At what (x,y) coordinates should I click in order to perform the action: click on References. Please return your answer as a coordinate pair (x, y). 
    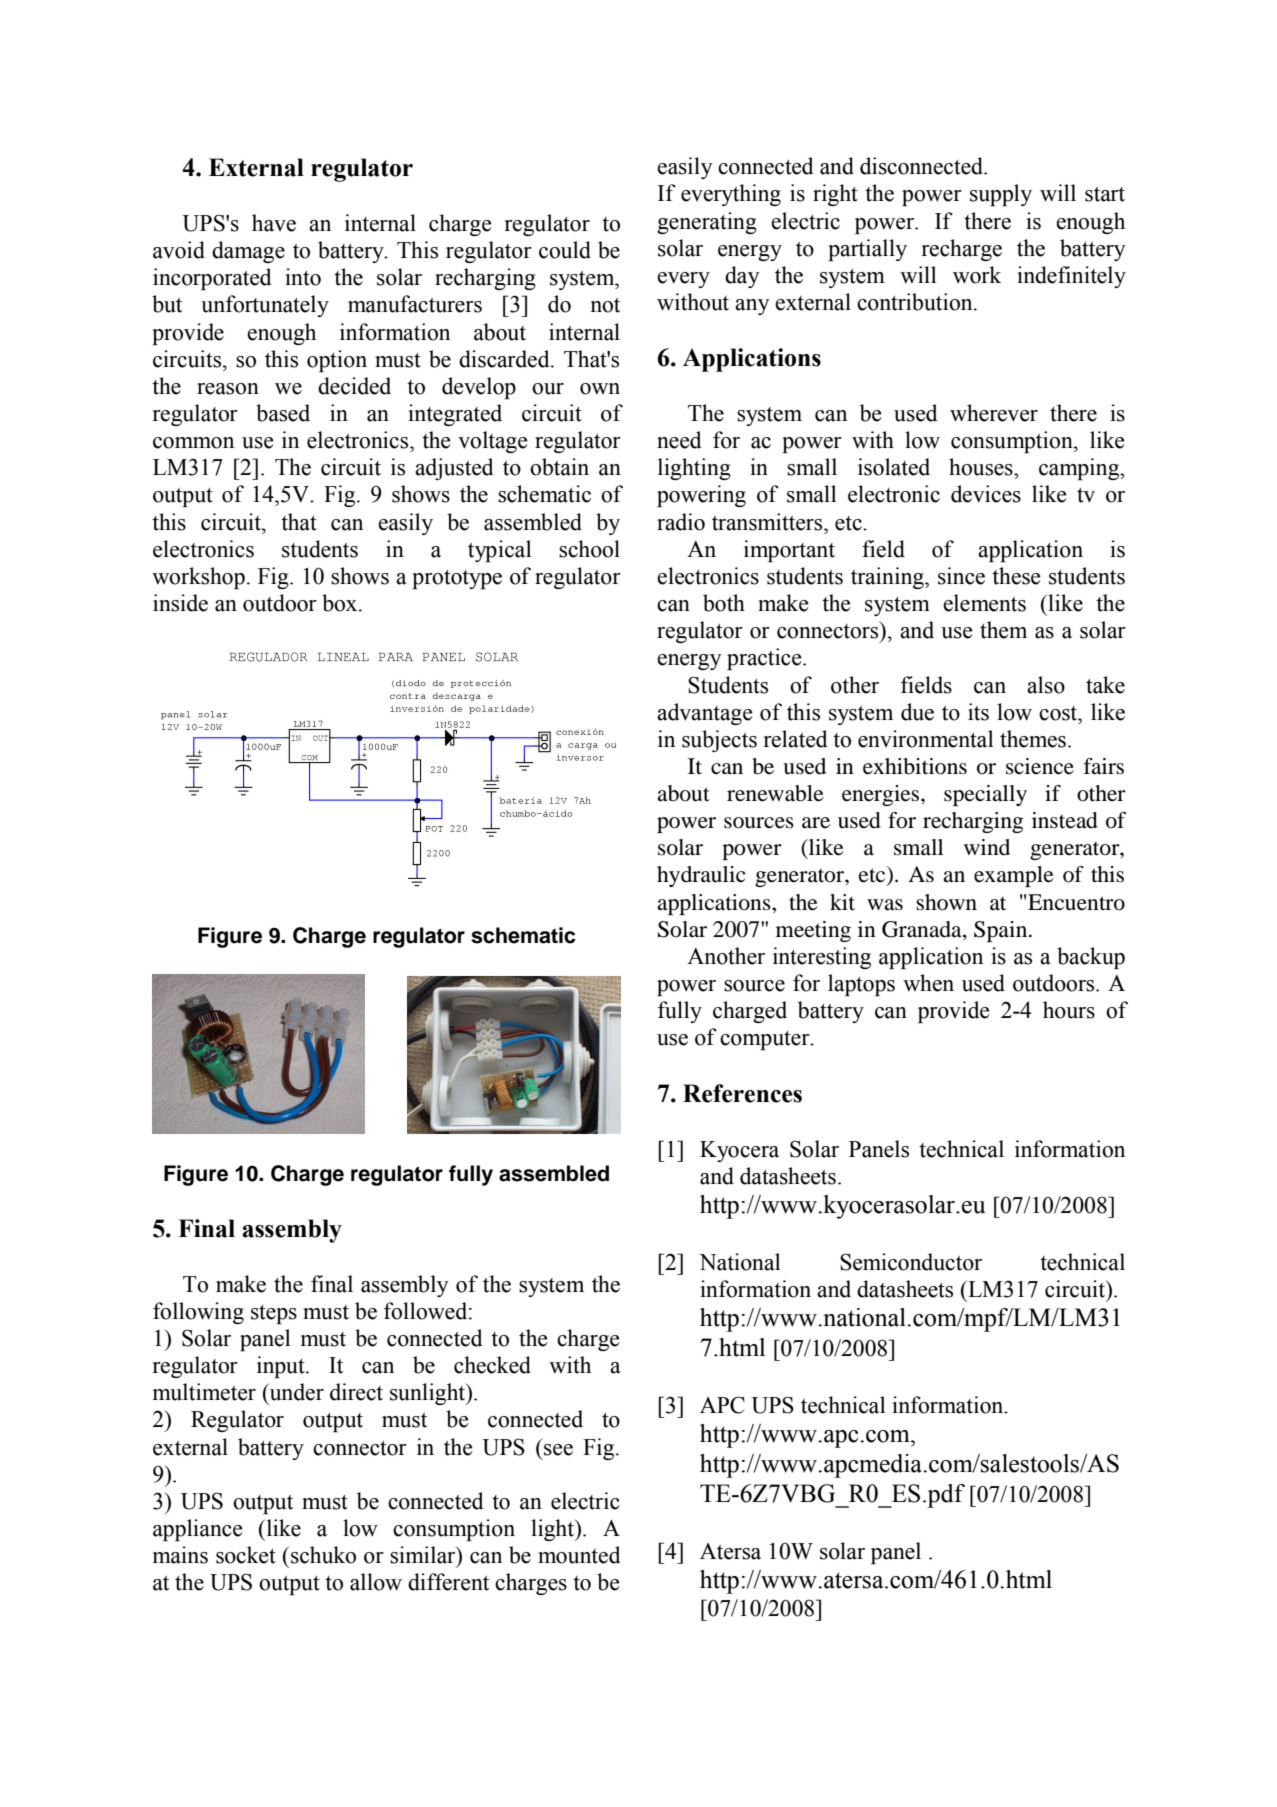
    Looking at the image, I should click on (742, 1093).
